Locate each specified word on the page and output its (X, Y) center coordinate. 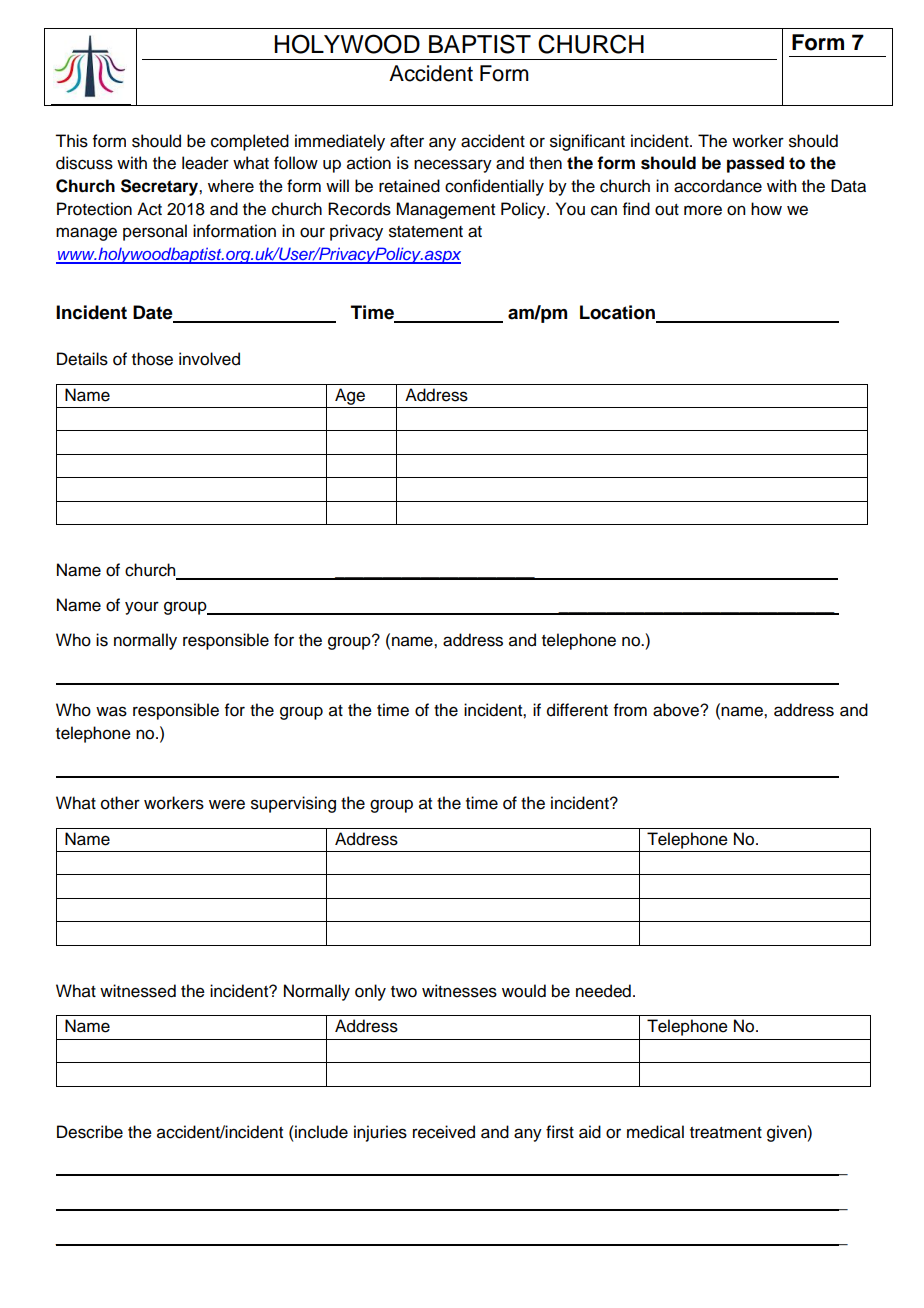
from (630, 710)
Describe (90, 1132)
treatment (726, 1133)
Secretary (160, 187)
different (577, 710)
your (142, 608)
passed (755, 164)
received (444, 1132)
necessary (453, 166)
